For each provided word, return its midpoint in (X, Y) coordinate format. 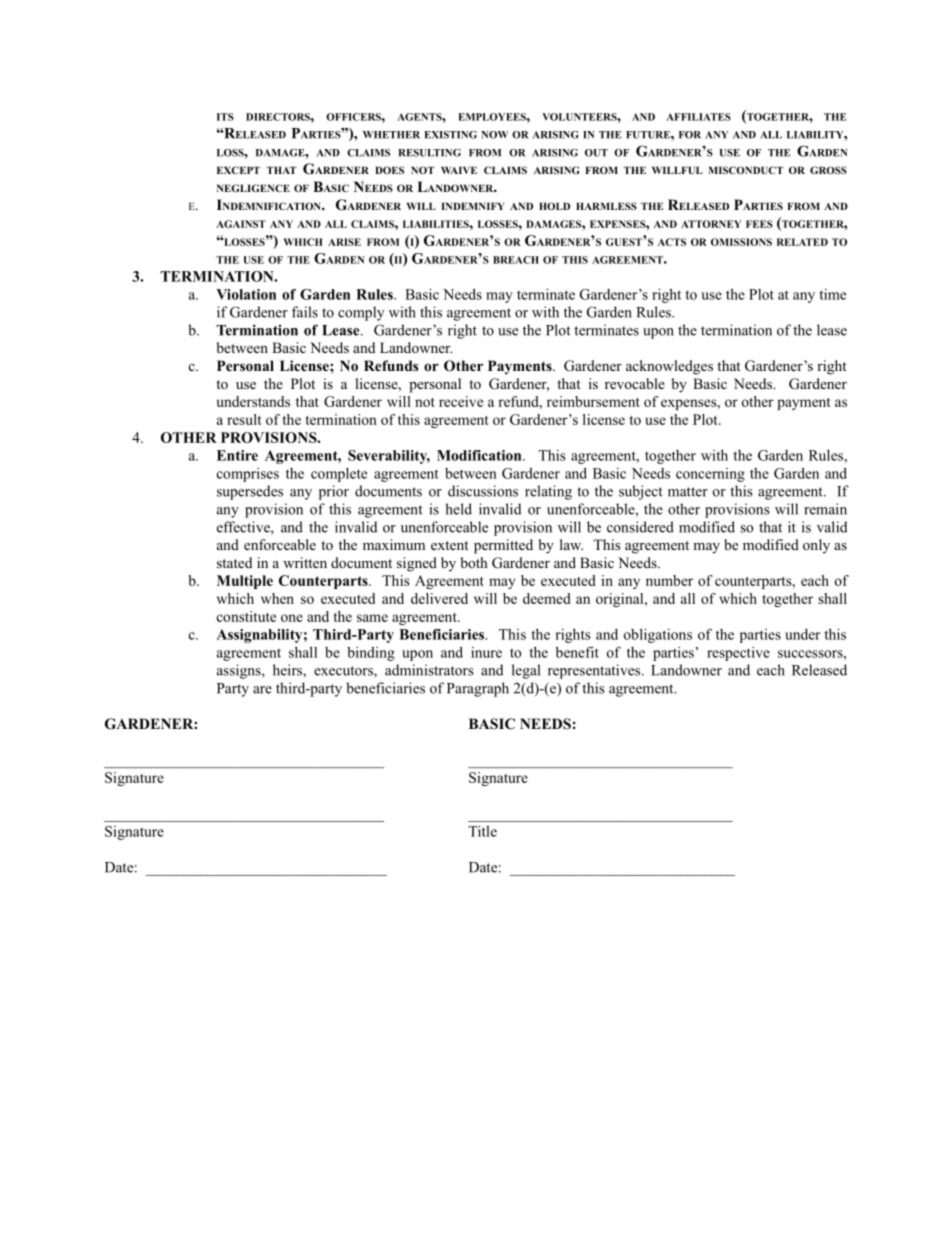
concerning (710, 475)
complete (339, 475)
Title (482, 831)
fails (305, 312)
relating (548, 492)
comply (361, 313)
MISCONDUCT (745, 170)
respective (738, 654)
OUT (596, 153)
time (832, 294)
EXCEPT (238, 170)
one (292, 618)
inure (486, 652)
